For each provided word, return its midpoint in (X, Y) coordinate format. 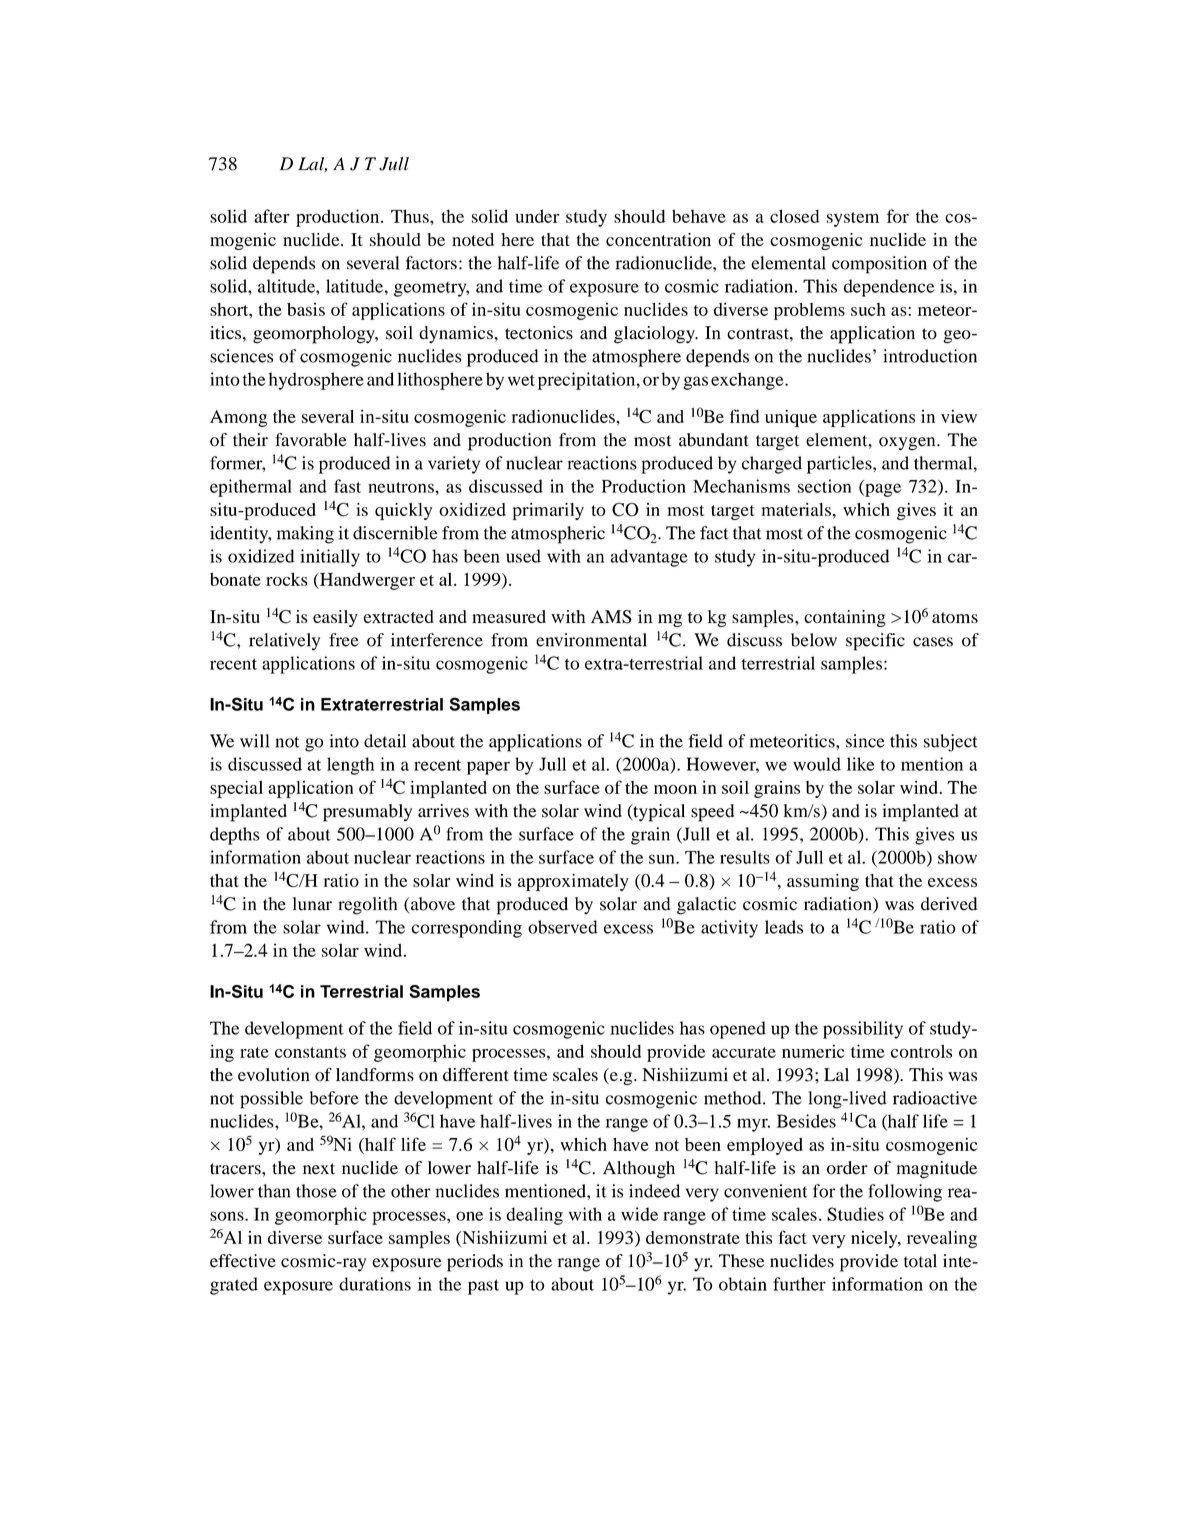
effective (243, 1261)
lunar (312, 904)
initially (330, 558)
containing (845, 618)
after (272, 216)
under (537, 216)
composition (879, 265)
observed (563, 927)
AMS (611, 617)
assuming (823, 882)
